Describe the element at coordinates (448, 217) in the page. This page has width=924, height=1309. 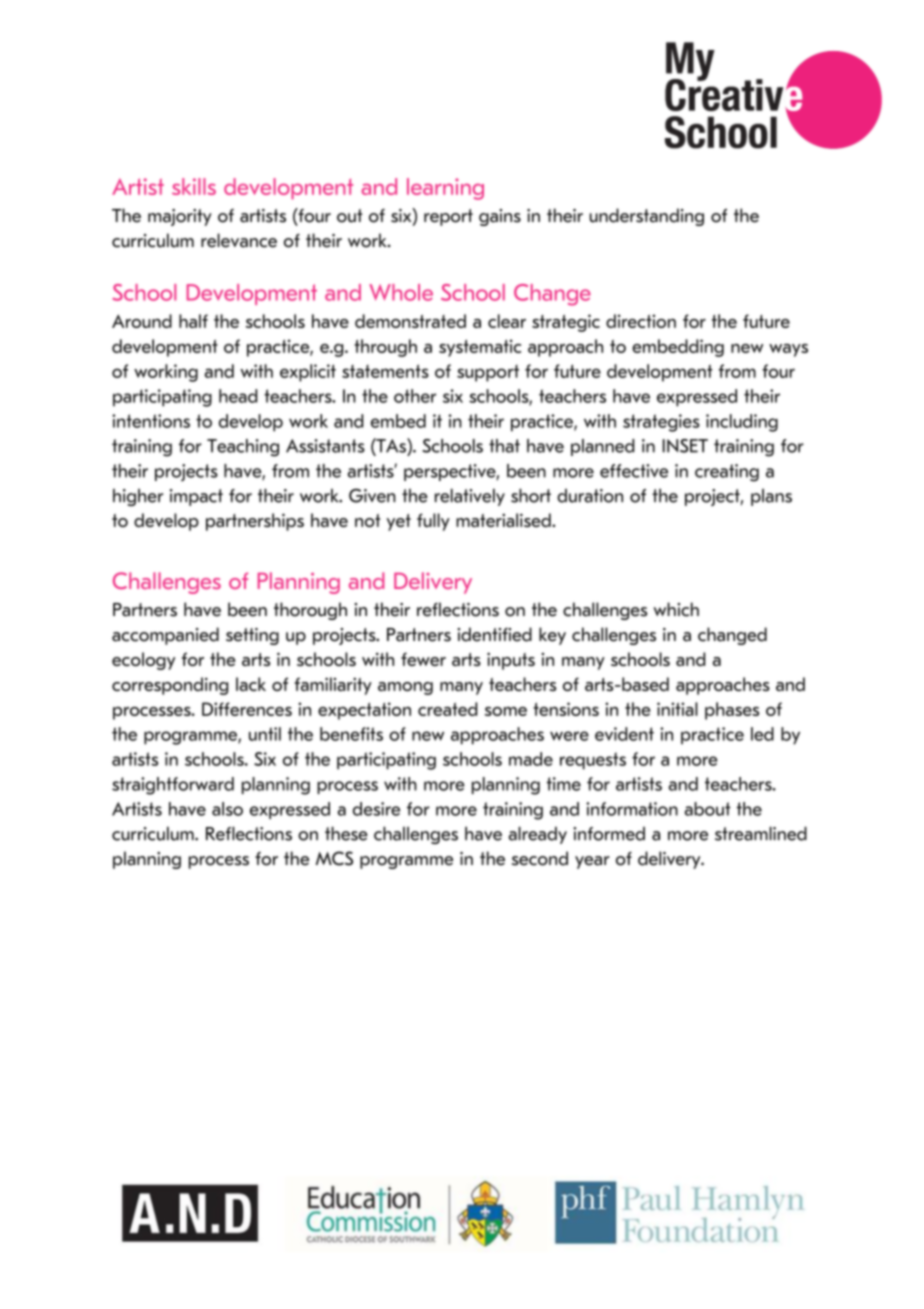
I see `report` at that location.
